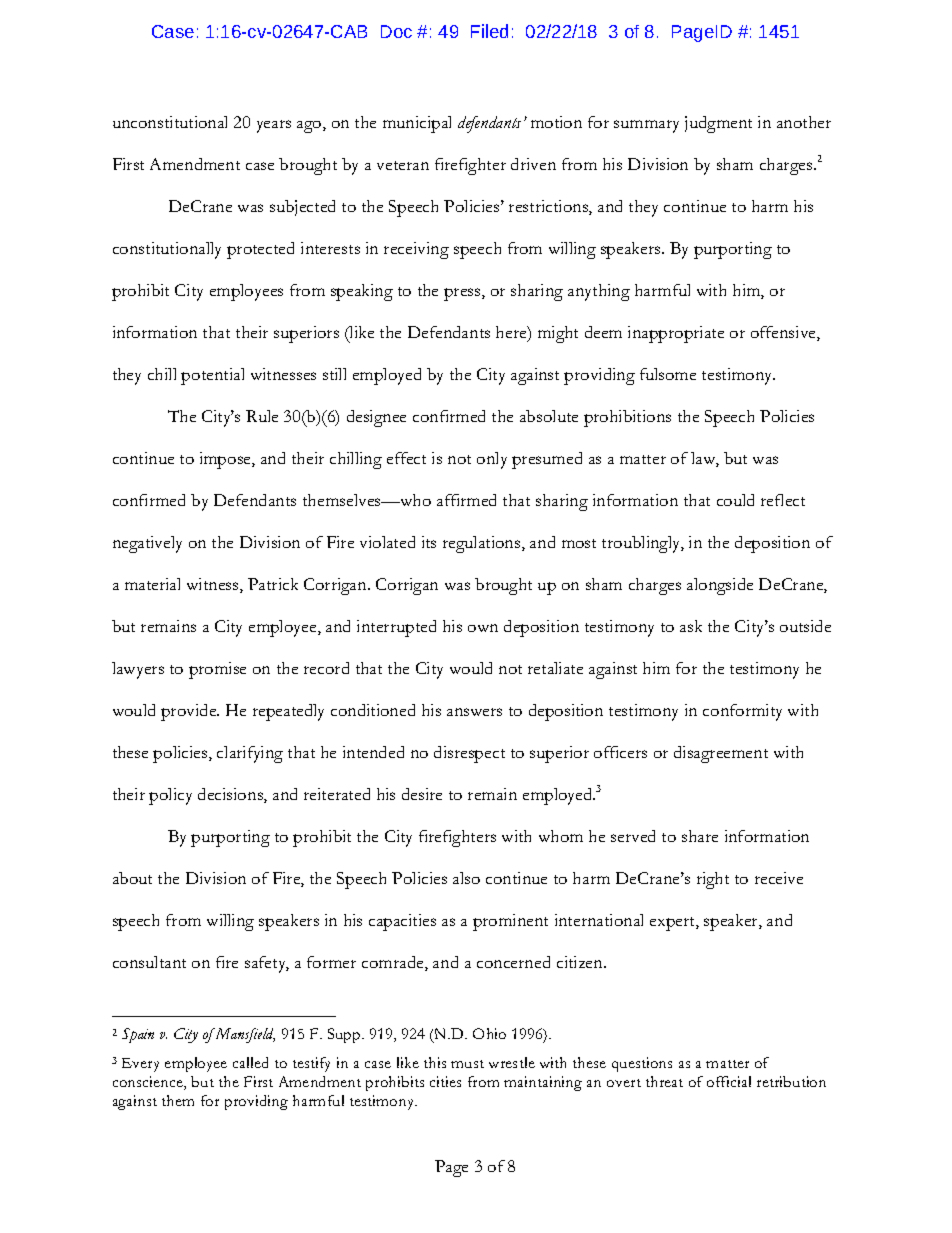  What do you see at coordinates (463, 294) in the screenshot?
I see `press` at bounding box center [463, 294].
